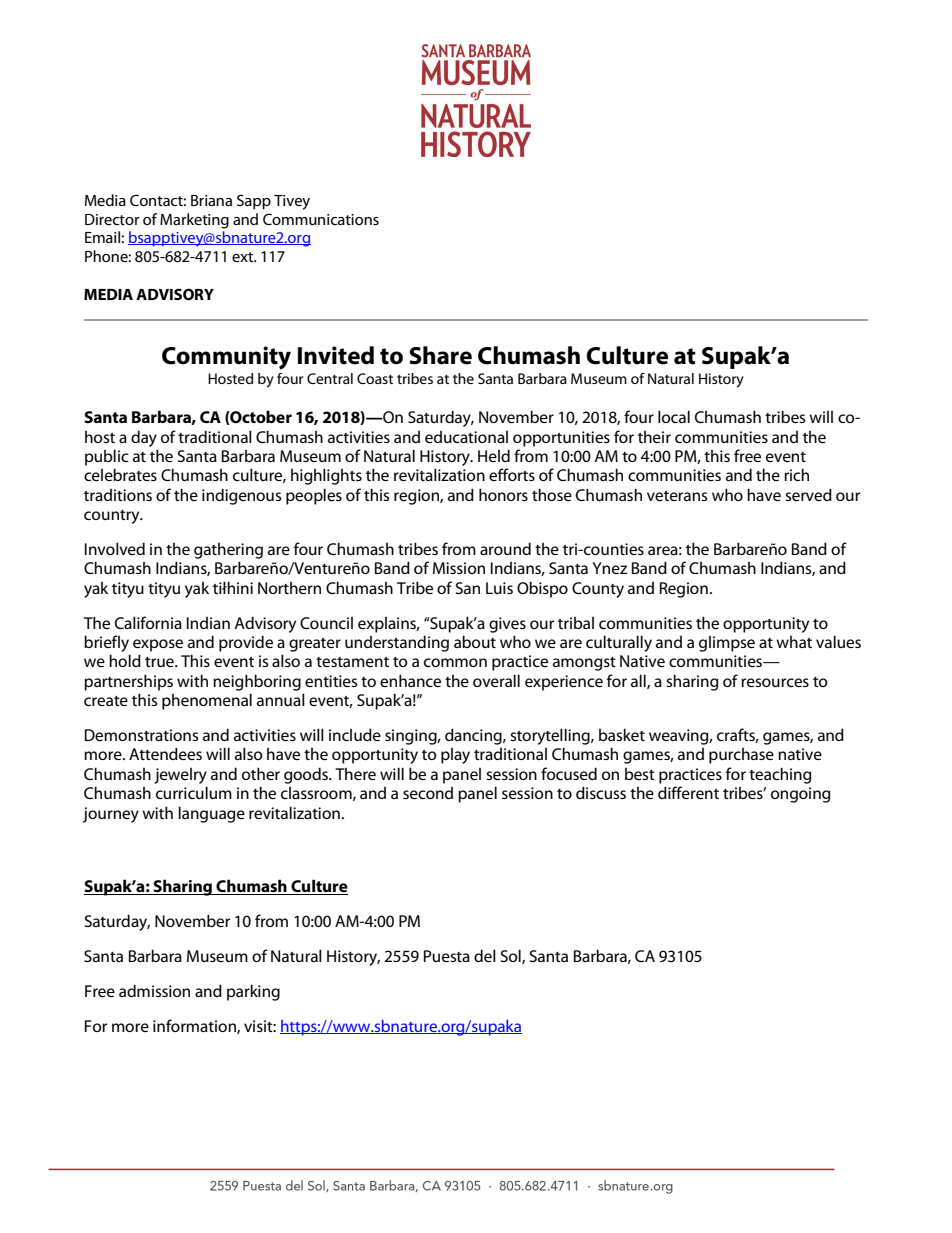 Image resolution: width=952 pixels, height=1233 pixels. What do you see at coordinates (512, 956) in the document?
I see `Sol` at bounding box center [512, 956].
